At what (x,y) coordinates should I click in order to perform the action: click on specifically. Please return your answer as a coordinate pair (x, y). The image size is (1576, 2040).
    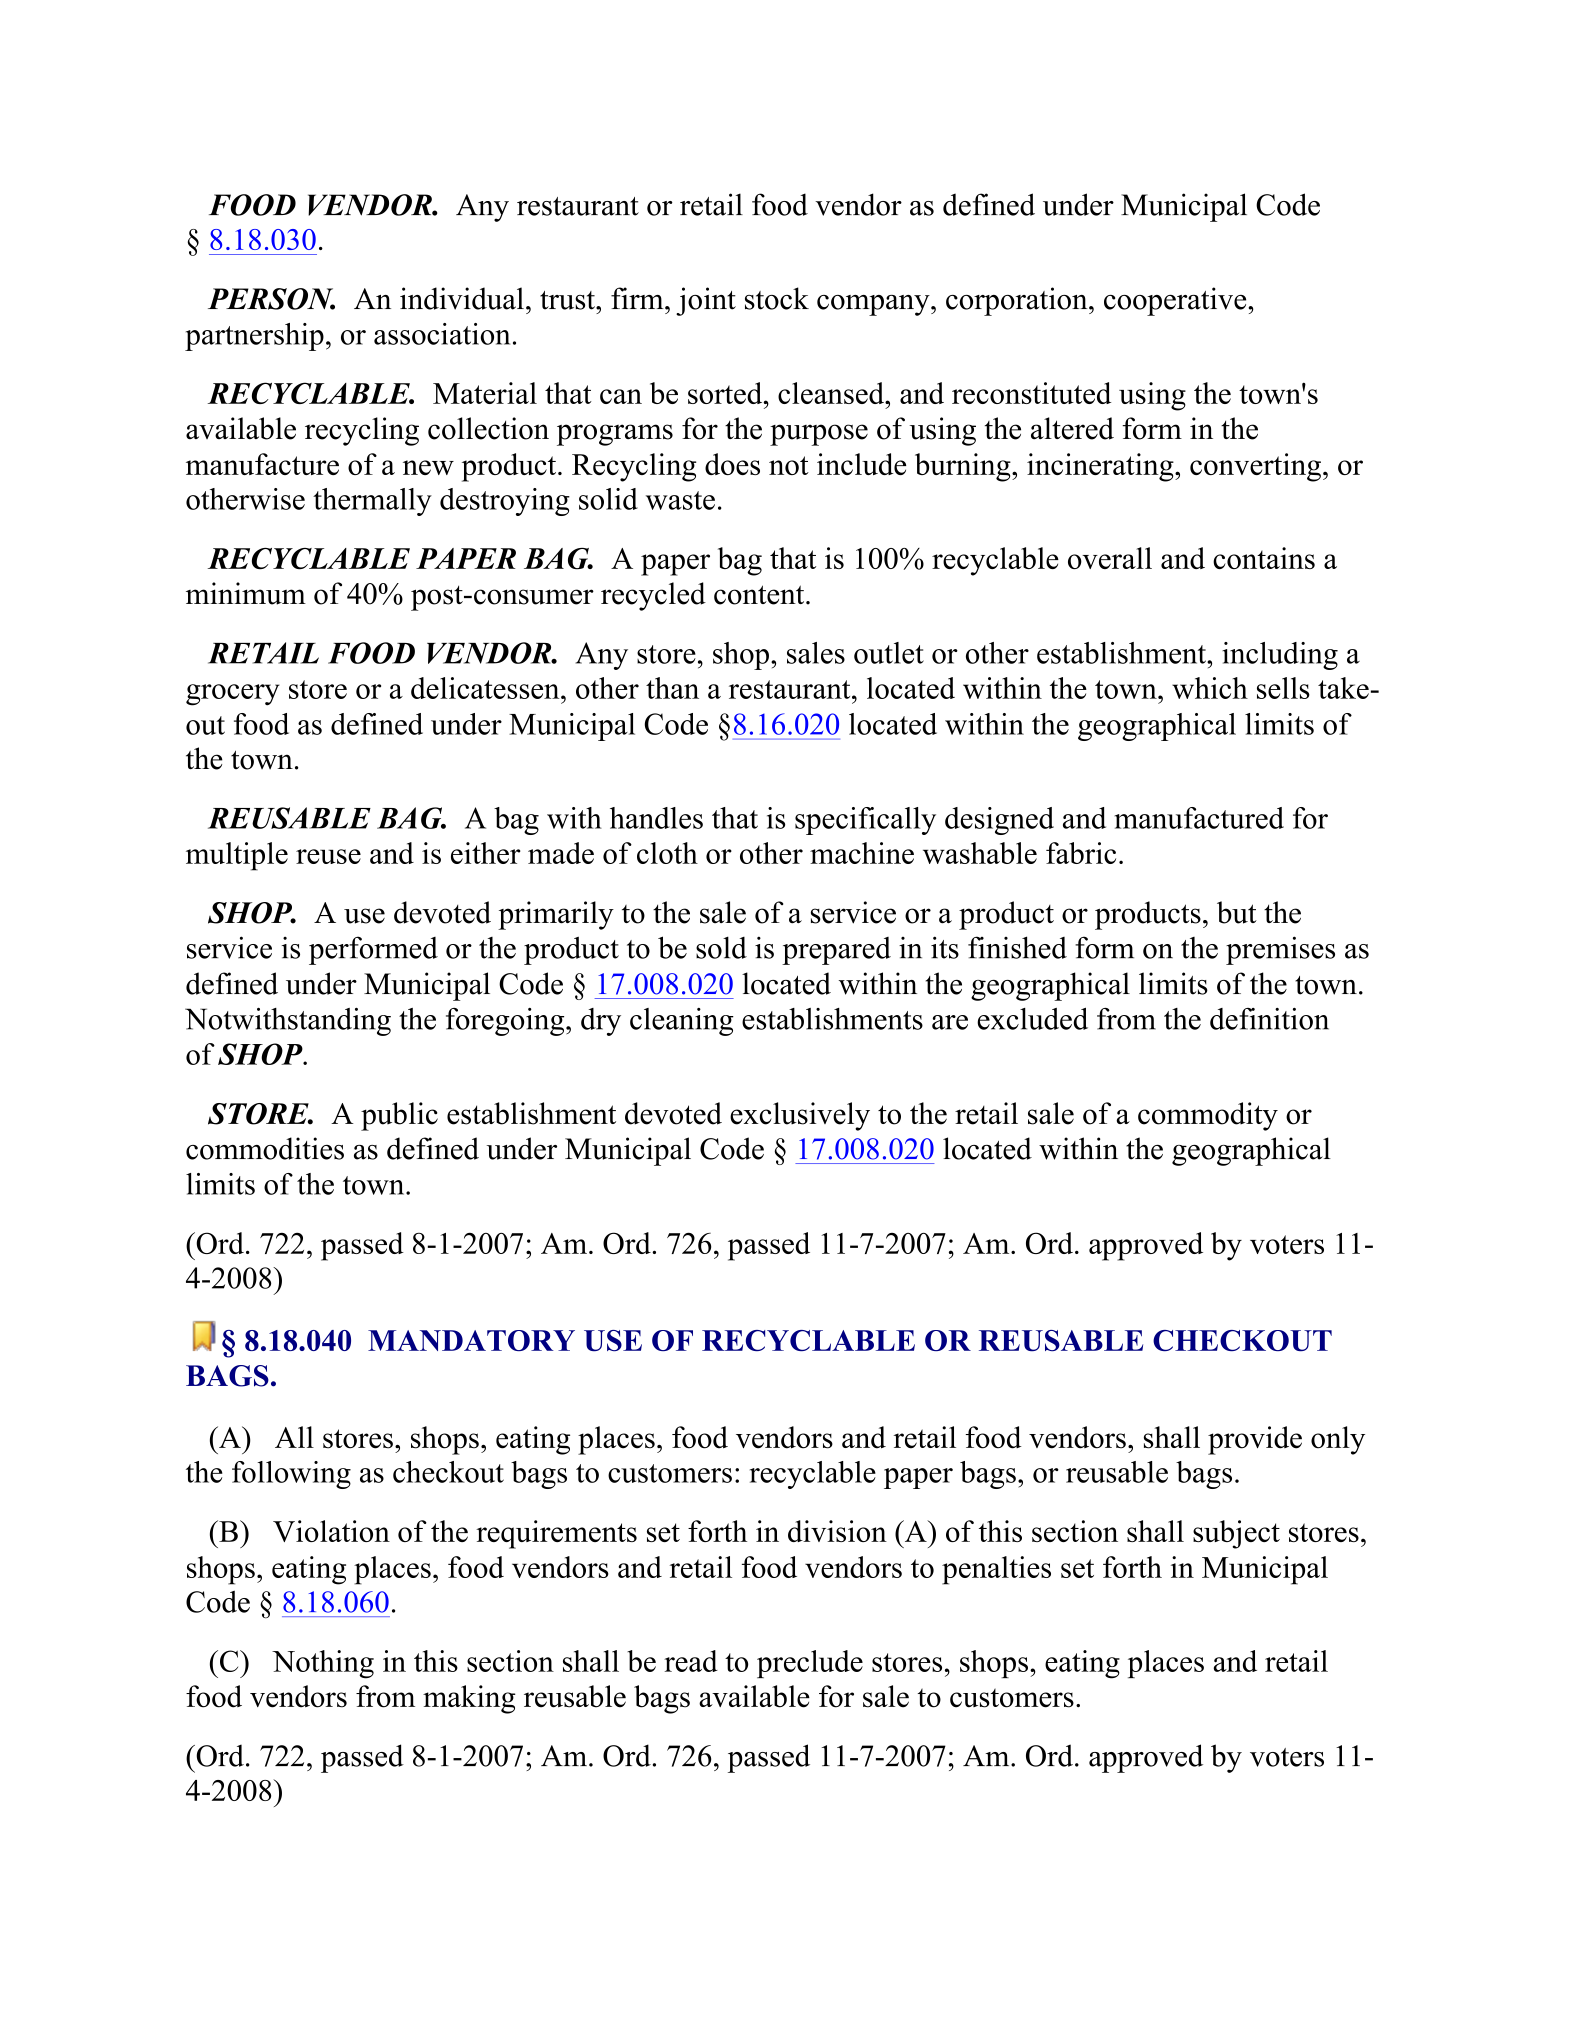
    Looking at the image, I should click on (865, 821).
